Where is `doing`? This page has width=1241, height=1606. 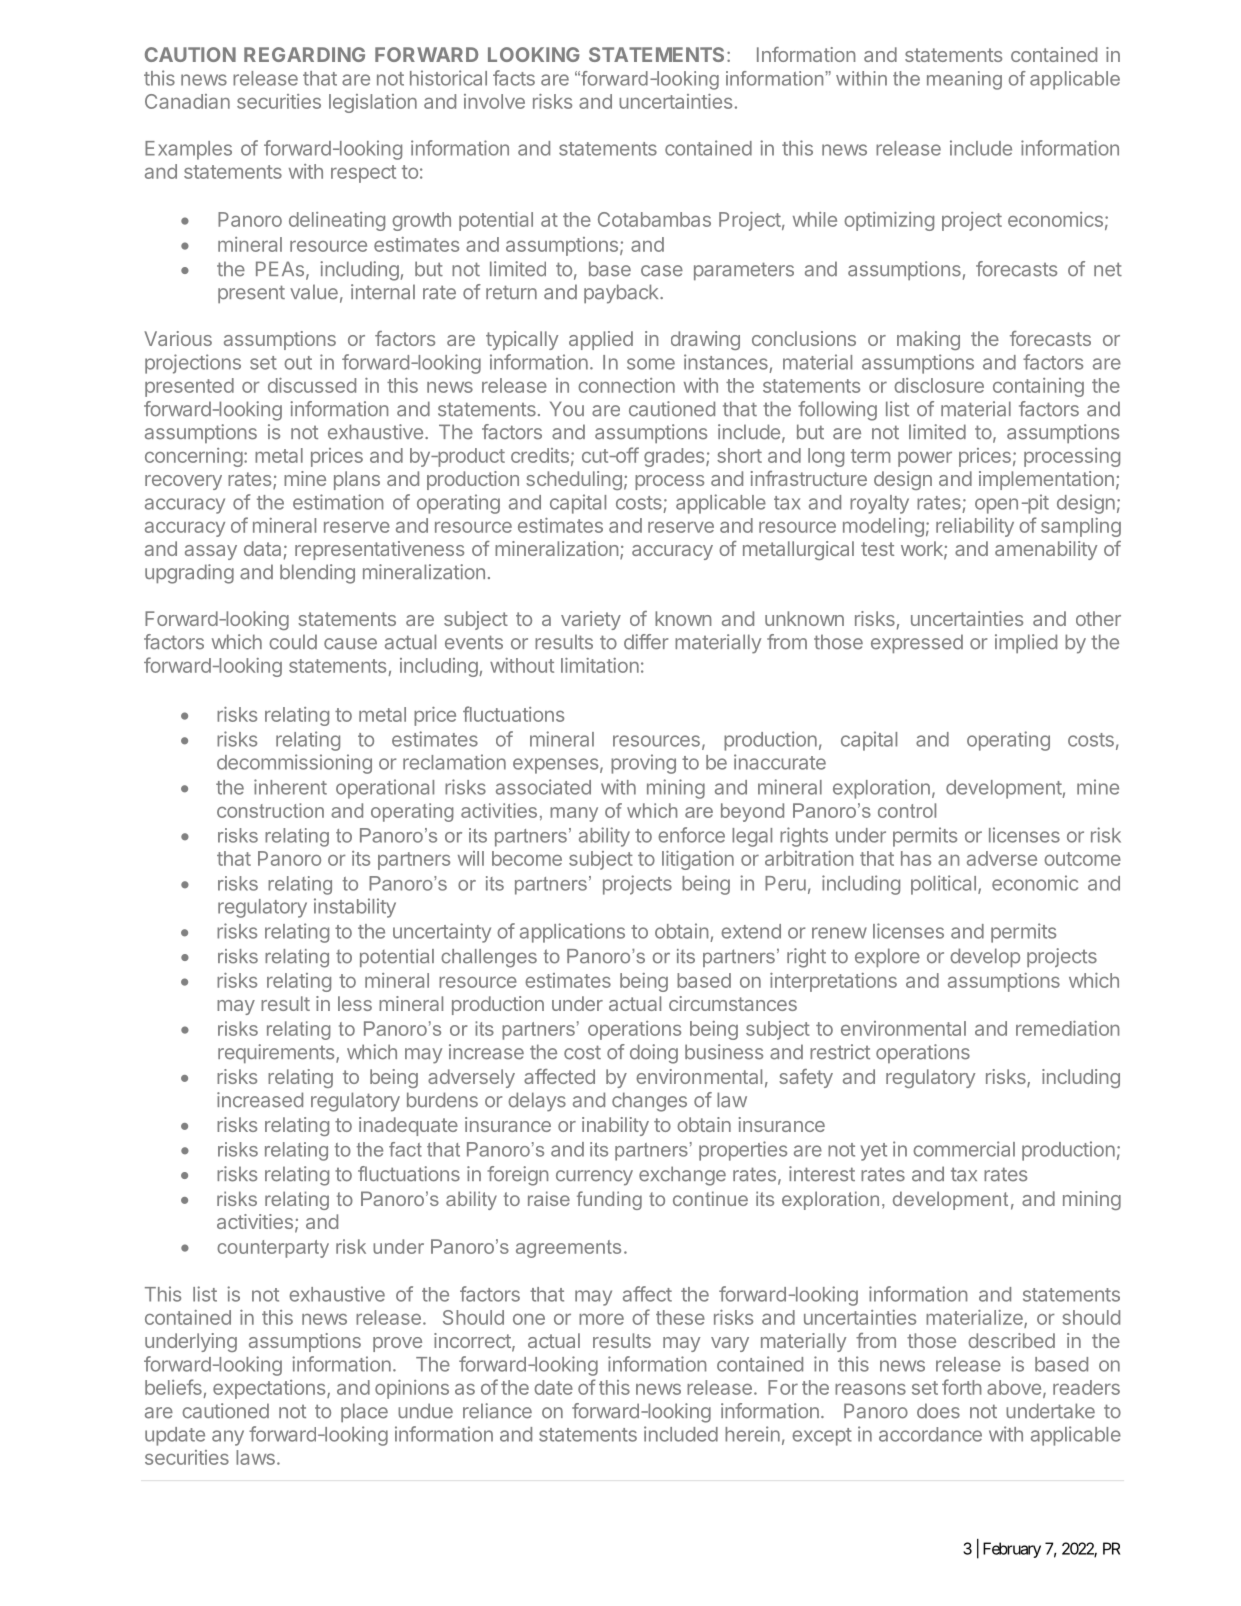
doing is located at coordinates (654, 1054).
